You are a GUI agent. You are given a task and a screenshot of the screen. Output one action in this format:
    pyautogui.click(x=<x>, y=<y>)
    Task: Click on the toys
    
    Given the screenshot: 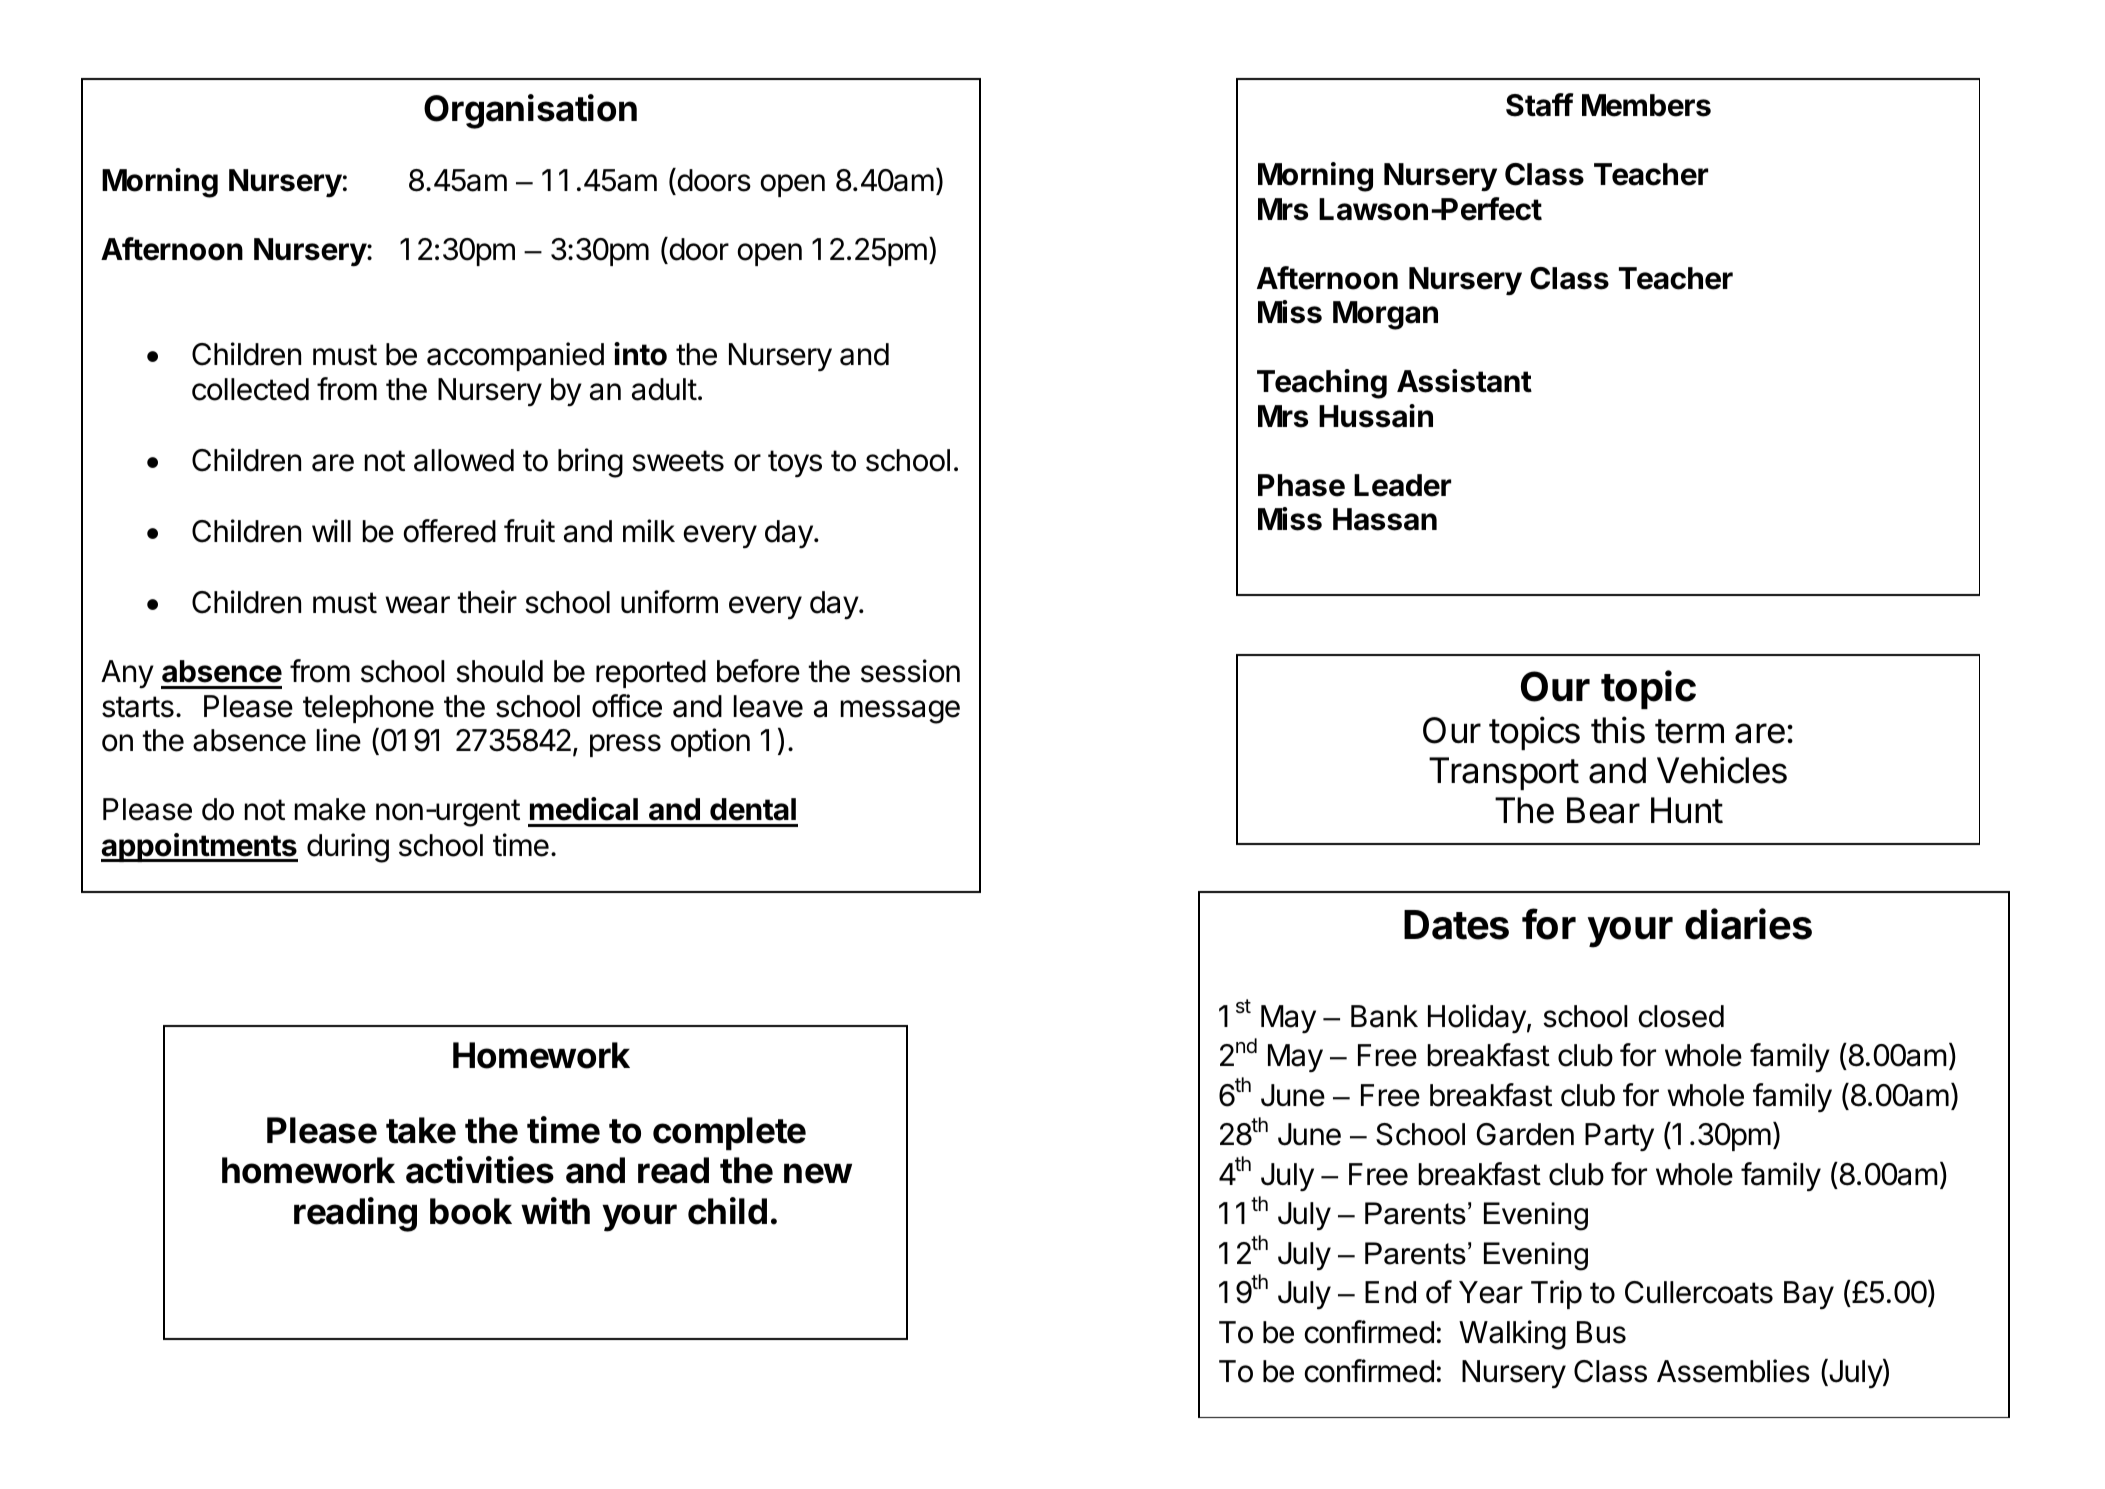 What is the action you would take?
    pyautogui.click(x=795, y=464)
